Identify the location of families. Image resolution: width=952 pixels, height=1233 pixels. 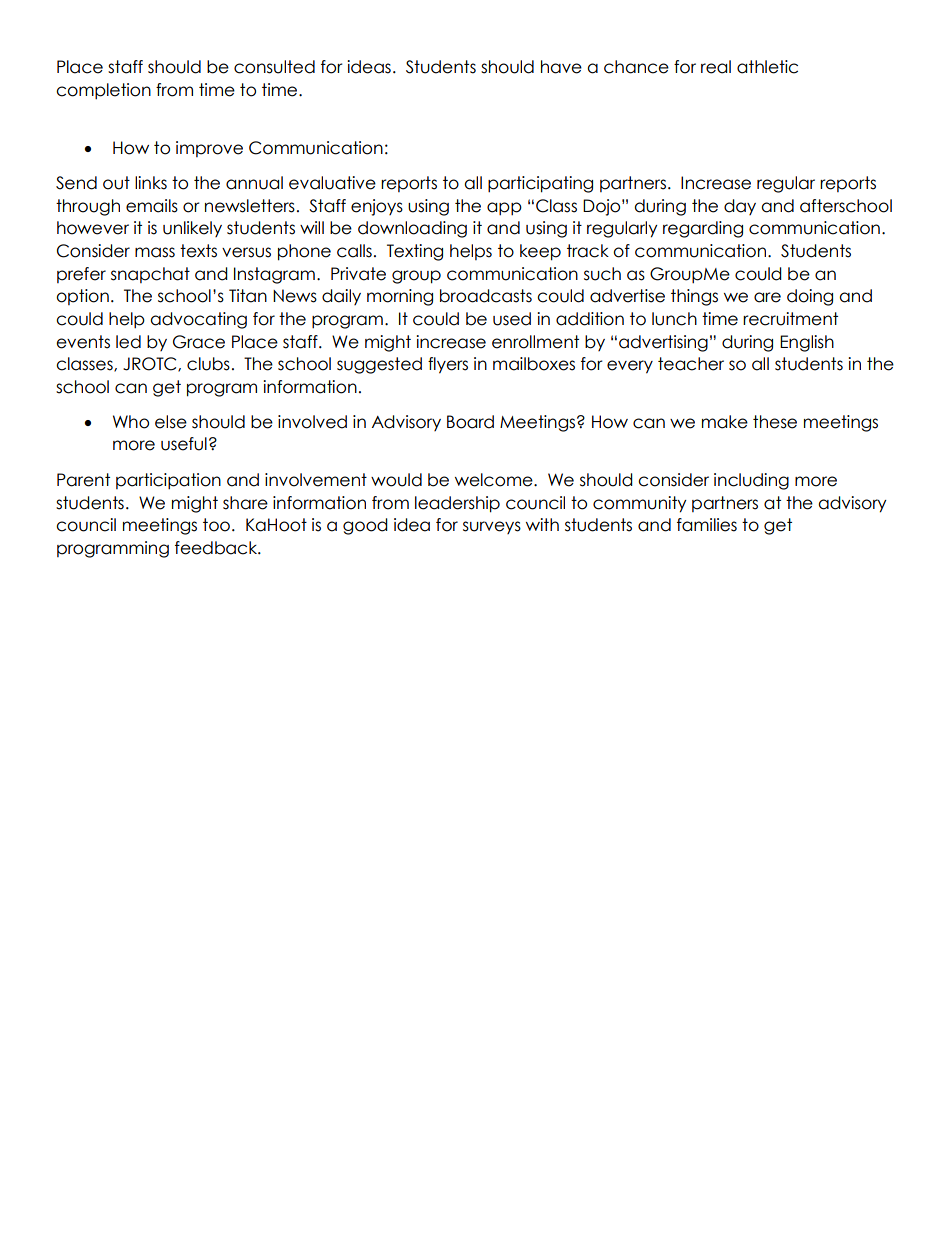
(707, 525).
